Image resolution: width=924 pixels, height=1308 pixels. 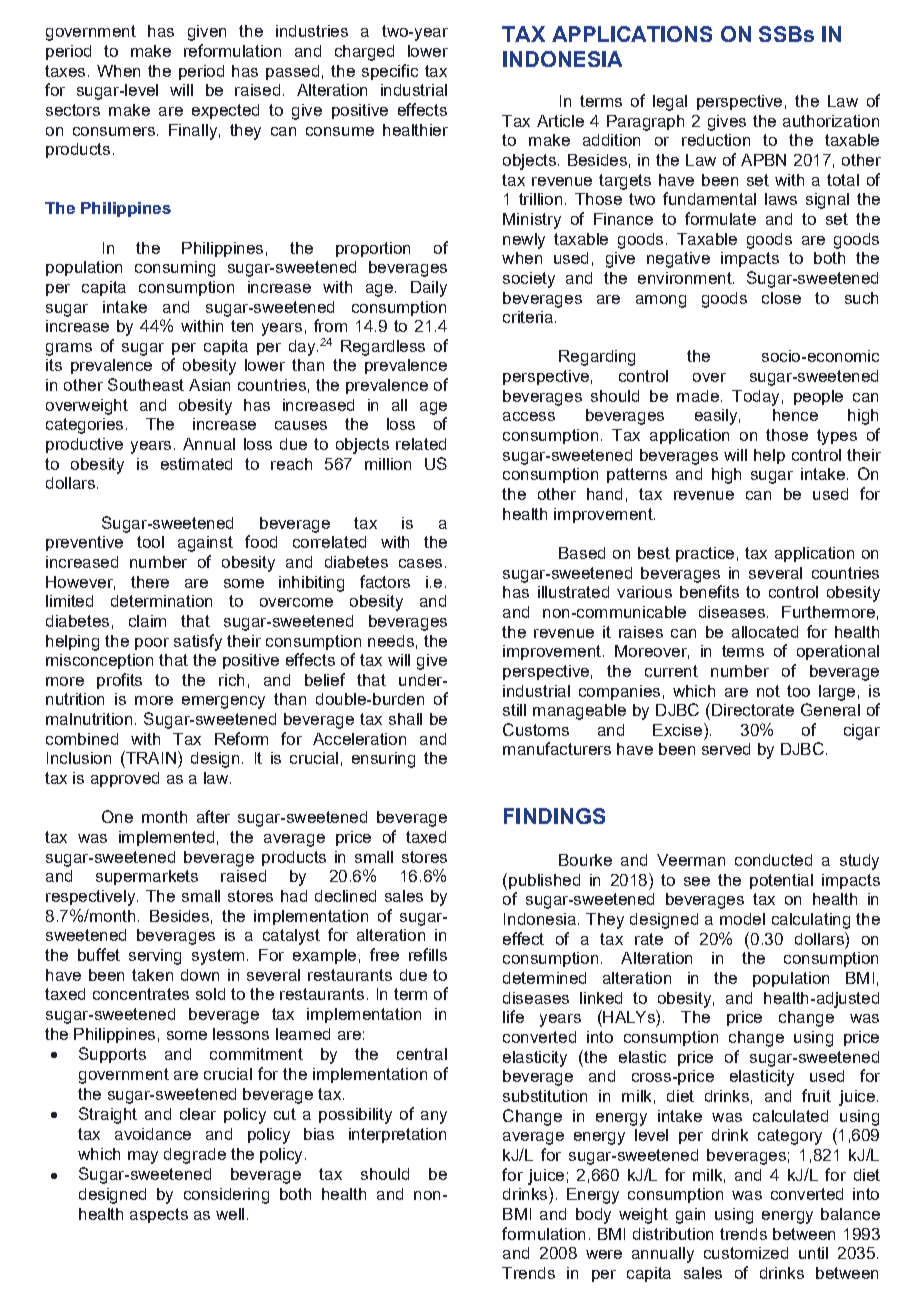 What do you see at coordinates (746, 1253) in the page?
I see `customized` at bounding box center [746, 1253].
